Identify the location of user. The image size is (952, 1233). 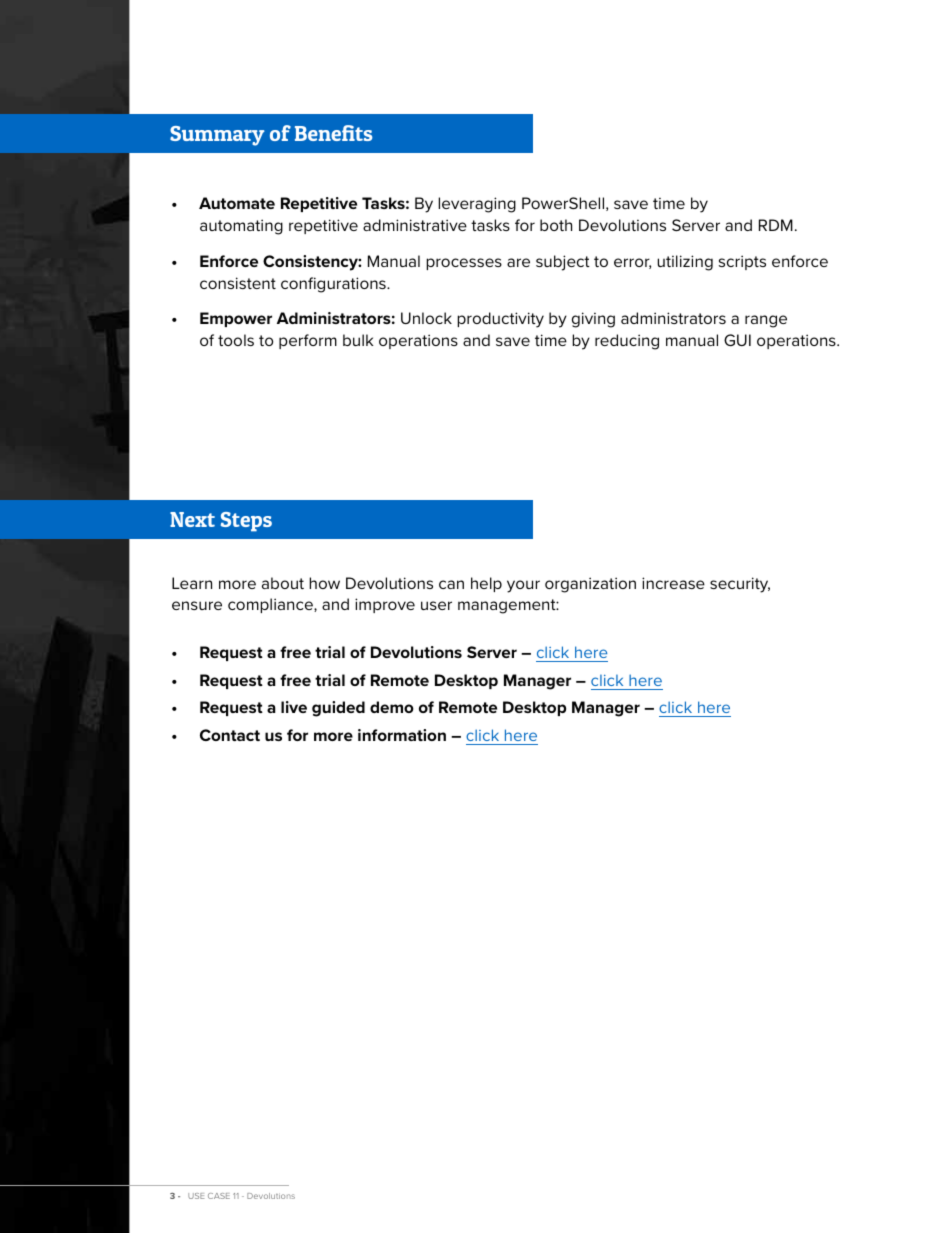
(436, 605).
